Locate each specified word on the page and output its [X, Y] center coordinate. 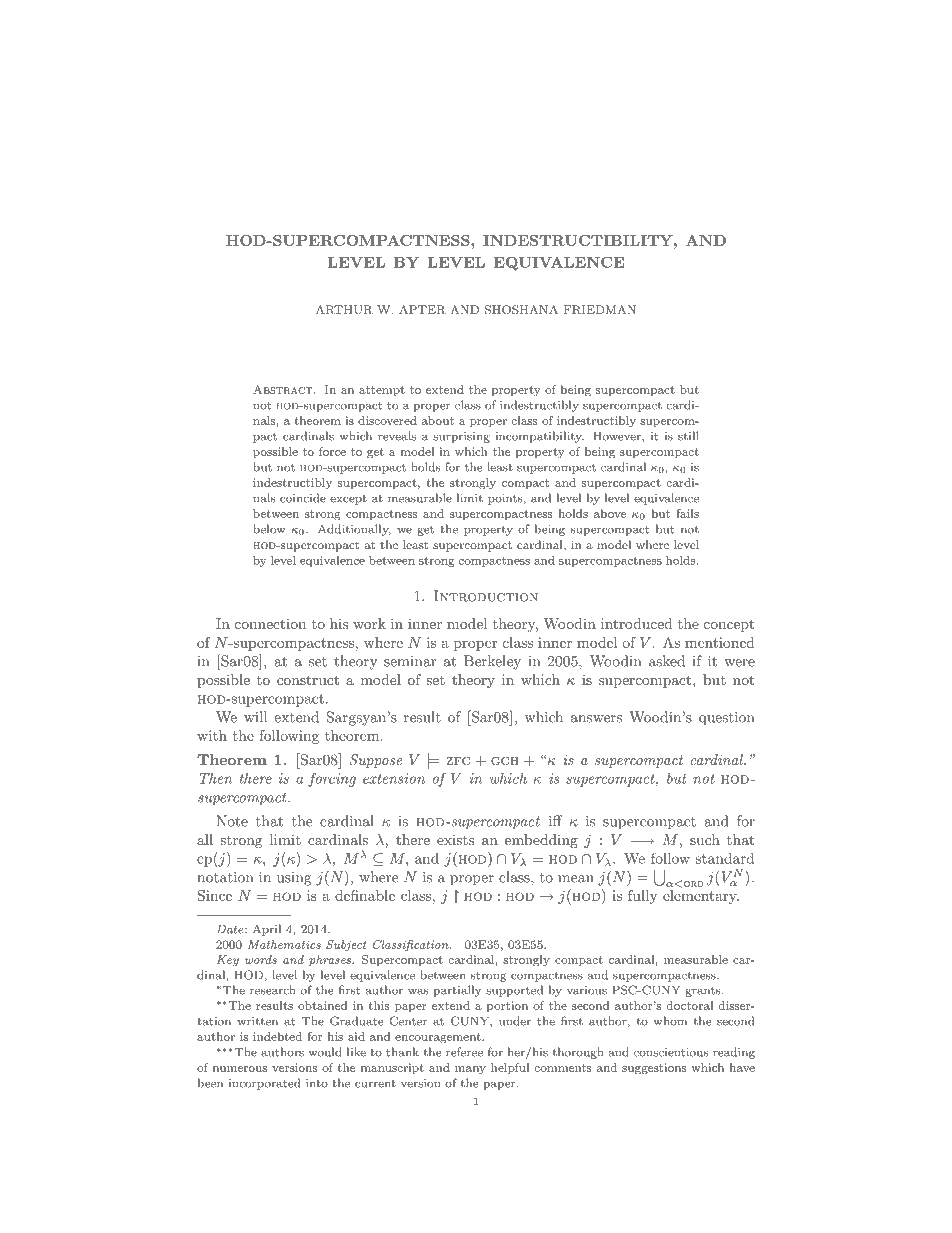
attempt [382, 391]
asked [667, 661]
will [255, 717]
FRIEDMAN [600, 310]
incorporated [264, 1084]
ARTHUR [344, 310]
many [470, 1070]
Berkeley [492, 662]
